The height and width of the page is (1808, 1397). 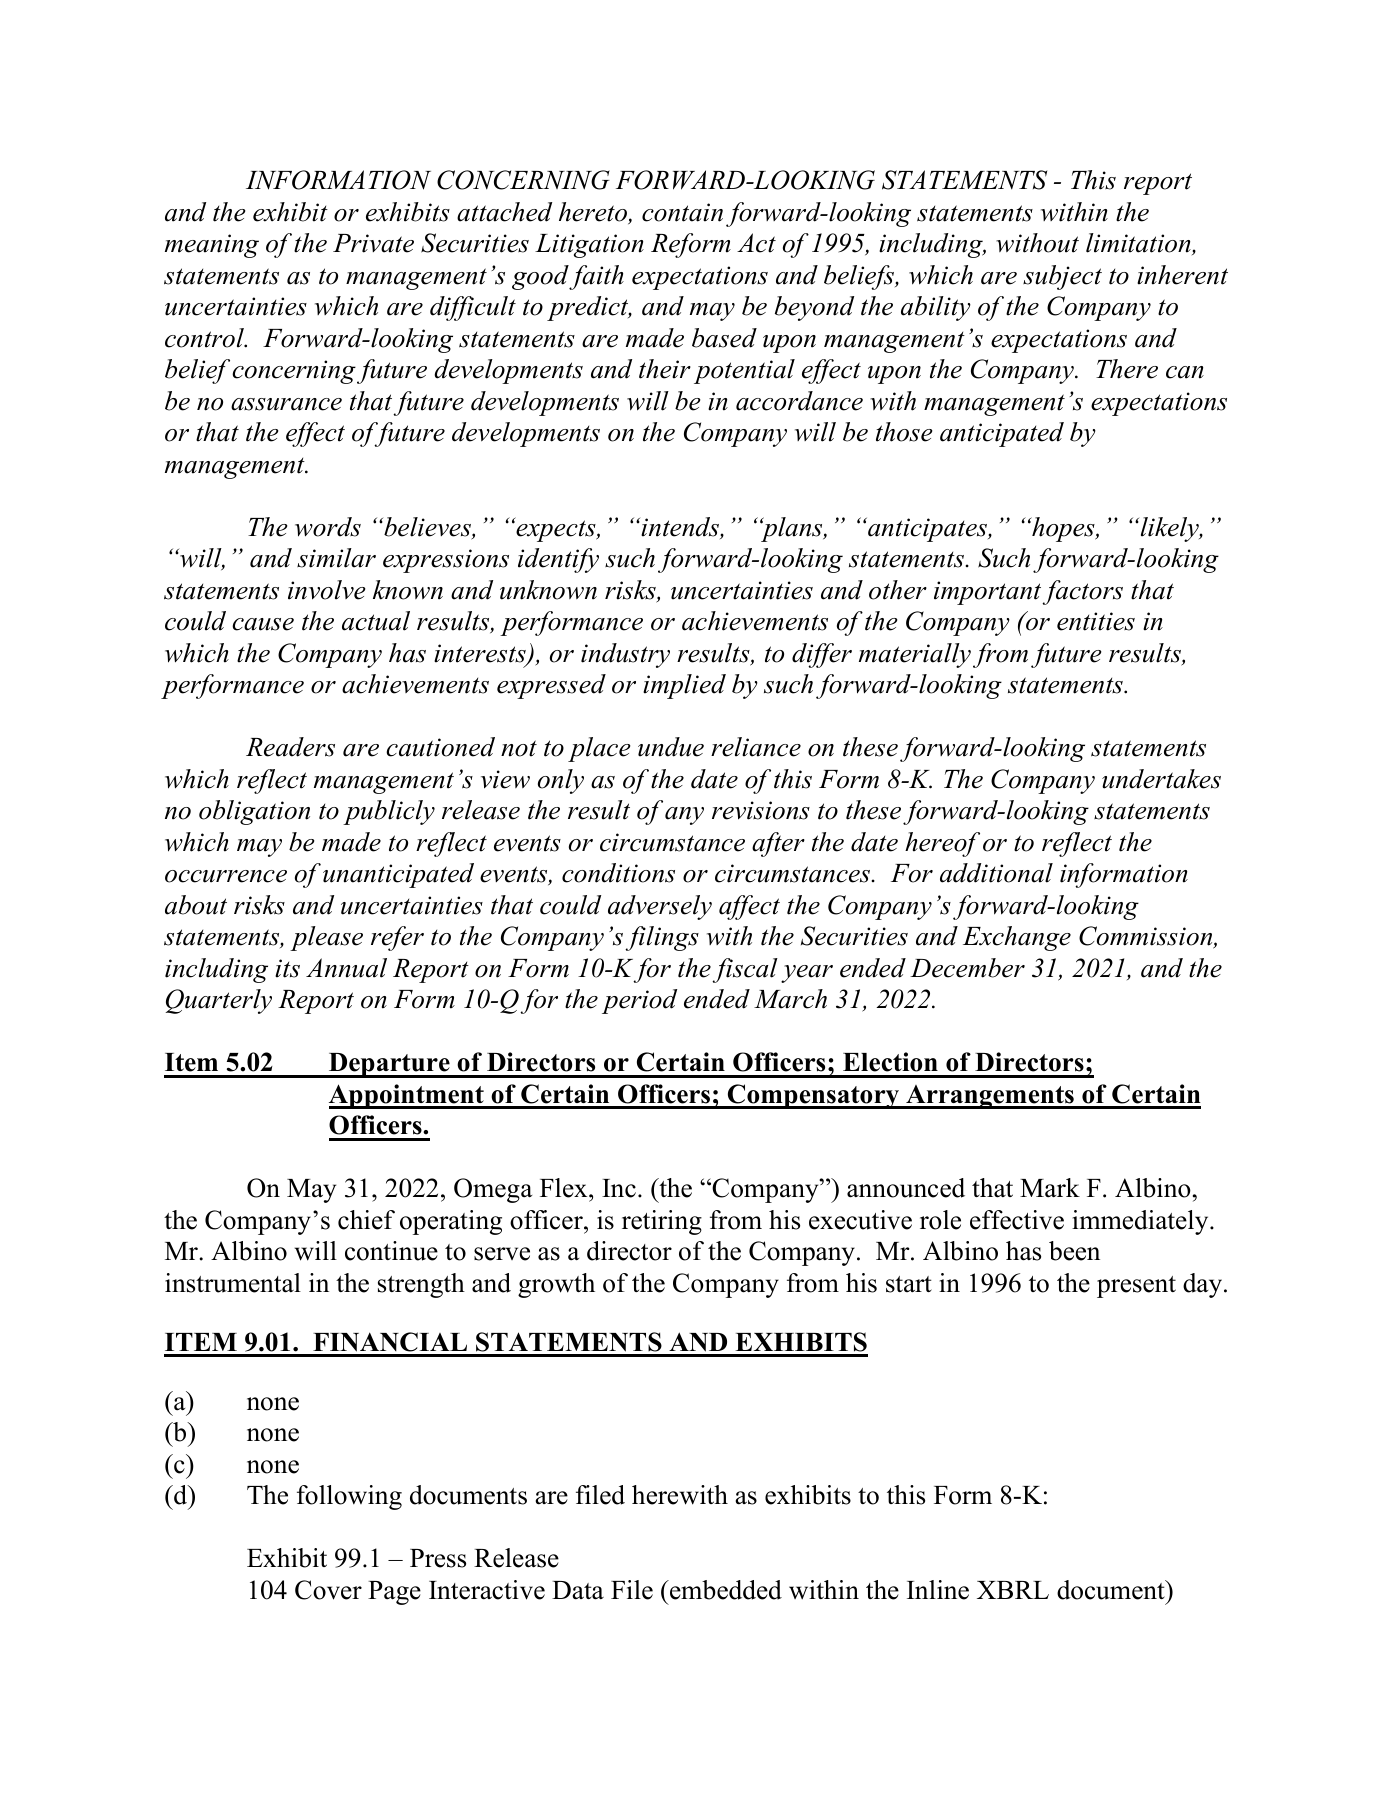 I want to click on embedded, so click(x=725, y=1590).
